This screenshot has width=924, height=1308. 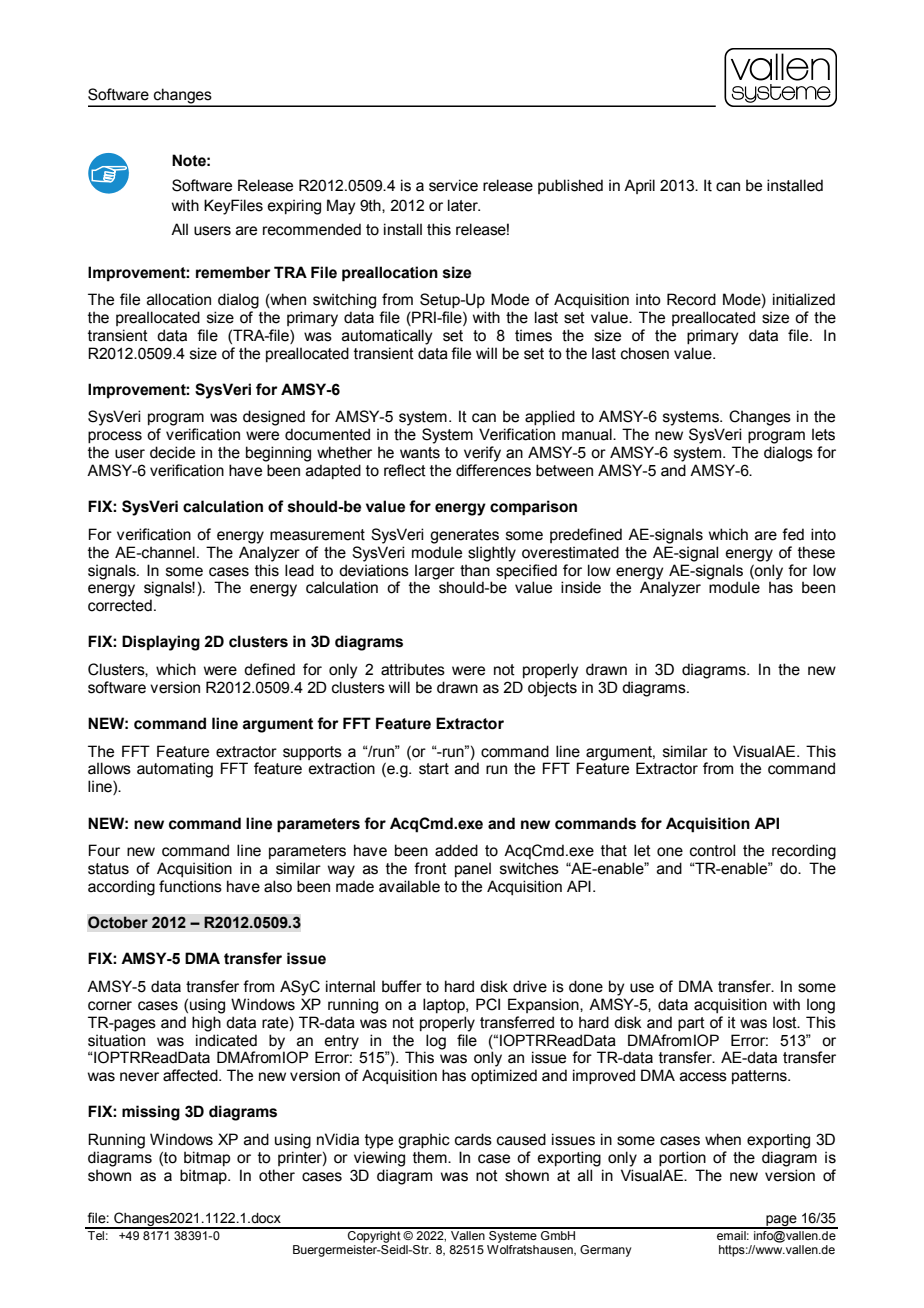 I want to click on Tel, so click(x=96, y=1234).
